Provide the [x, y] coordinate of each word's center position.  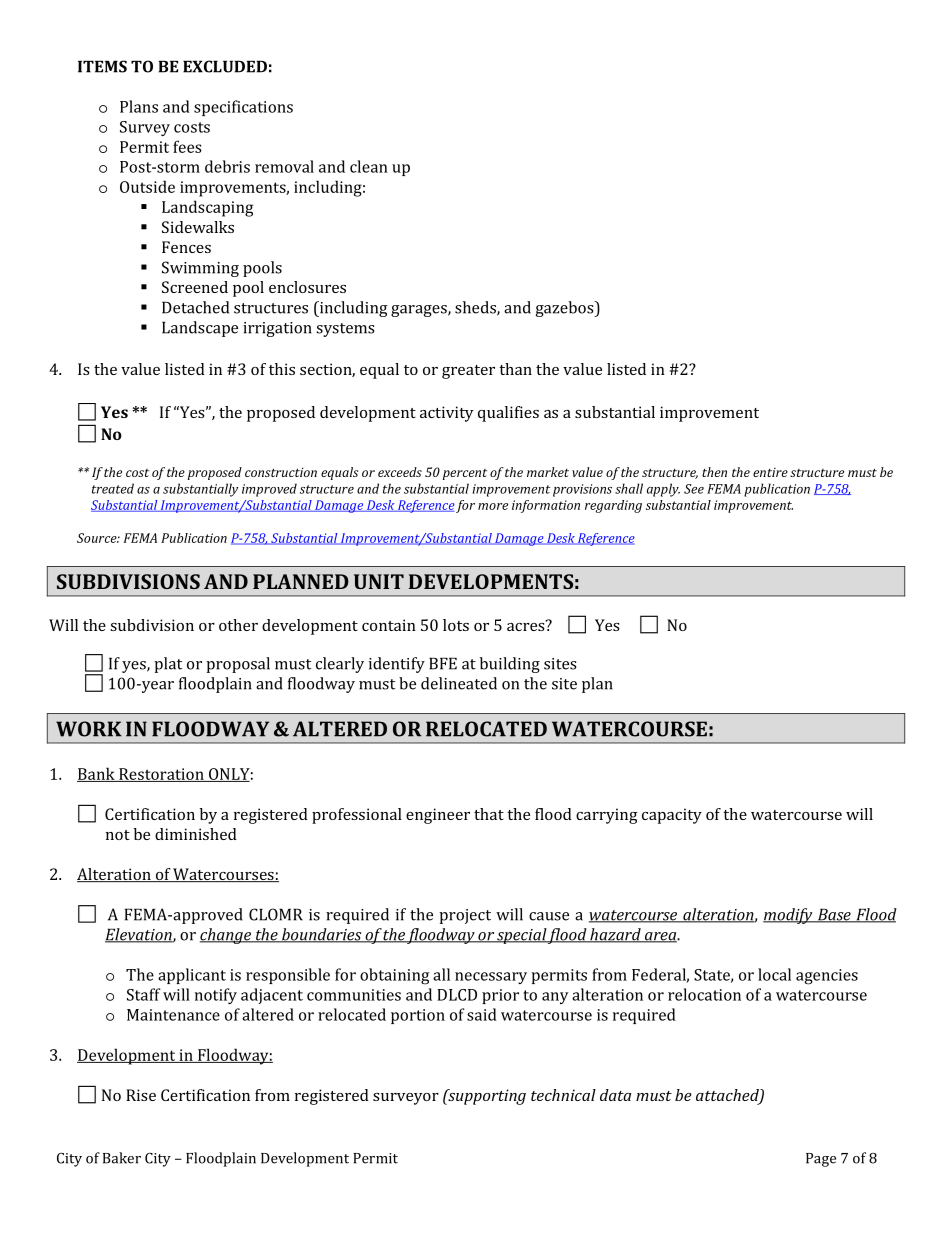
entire [770, 472]
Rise [141, 1095]
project [465, 916]
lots [456, 625]
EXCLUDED [225, 66]
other [238, 625]
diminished [196, 834]
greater [468, 372]
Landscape [200, 329]
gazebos [566, 309]
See [694, 489]
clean [369, 166]
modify [789, 916]
